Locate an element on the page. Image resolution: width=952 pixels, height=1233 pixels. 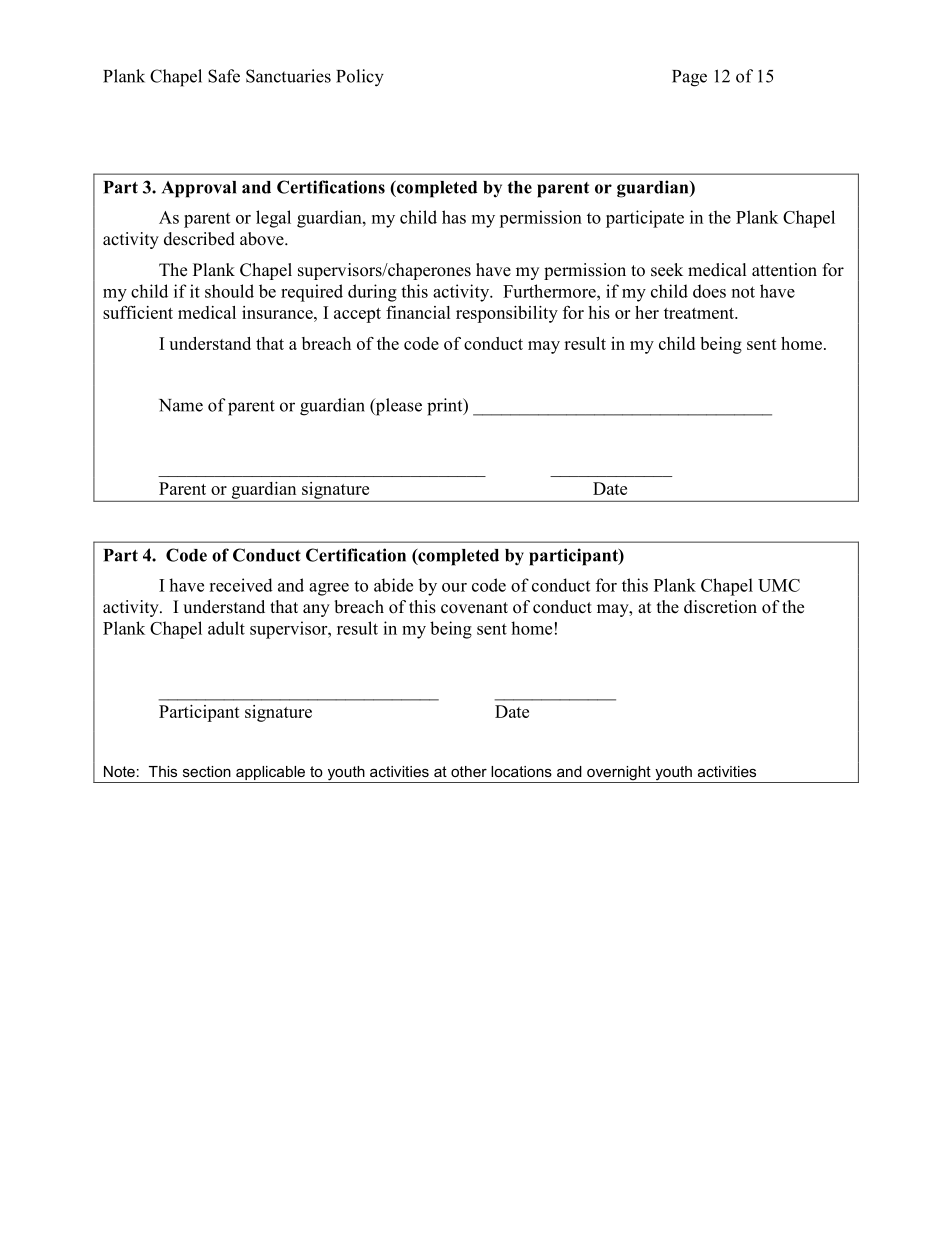
covenant is located at coordinates (474, 608).
